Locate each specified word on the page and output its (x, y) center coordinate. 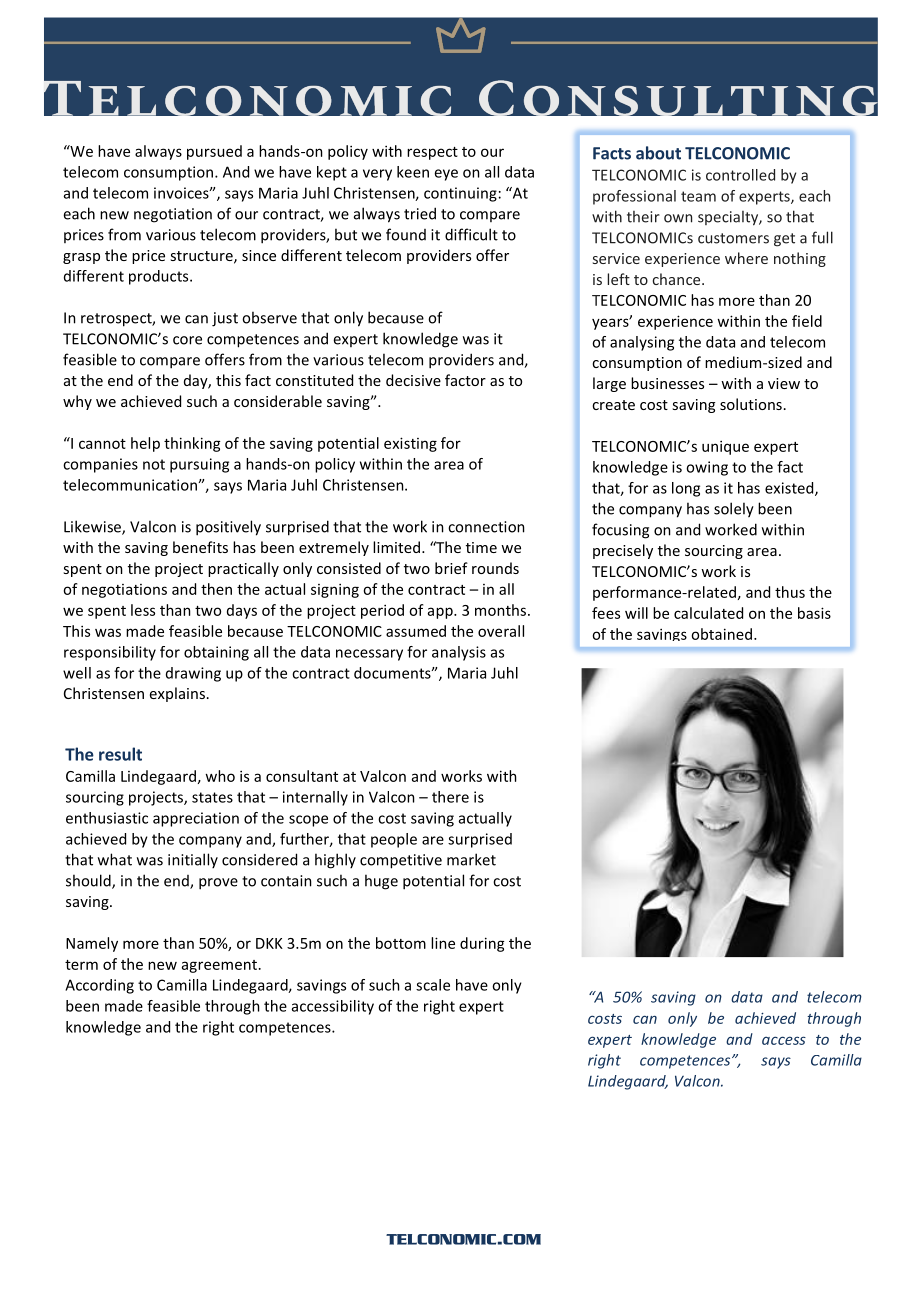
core (187, 340)
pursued (214, 152)
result (120, 754)
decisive (413, 380)
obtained (721, 634)
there (450, 797)
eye (446, 175)
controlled (740, 175)
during (482, 944)
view (784, 383)
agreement (221, 966)
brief (451, 568)
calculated (708, 613)
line (443, 943)
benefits (200, 547)
